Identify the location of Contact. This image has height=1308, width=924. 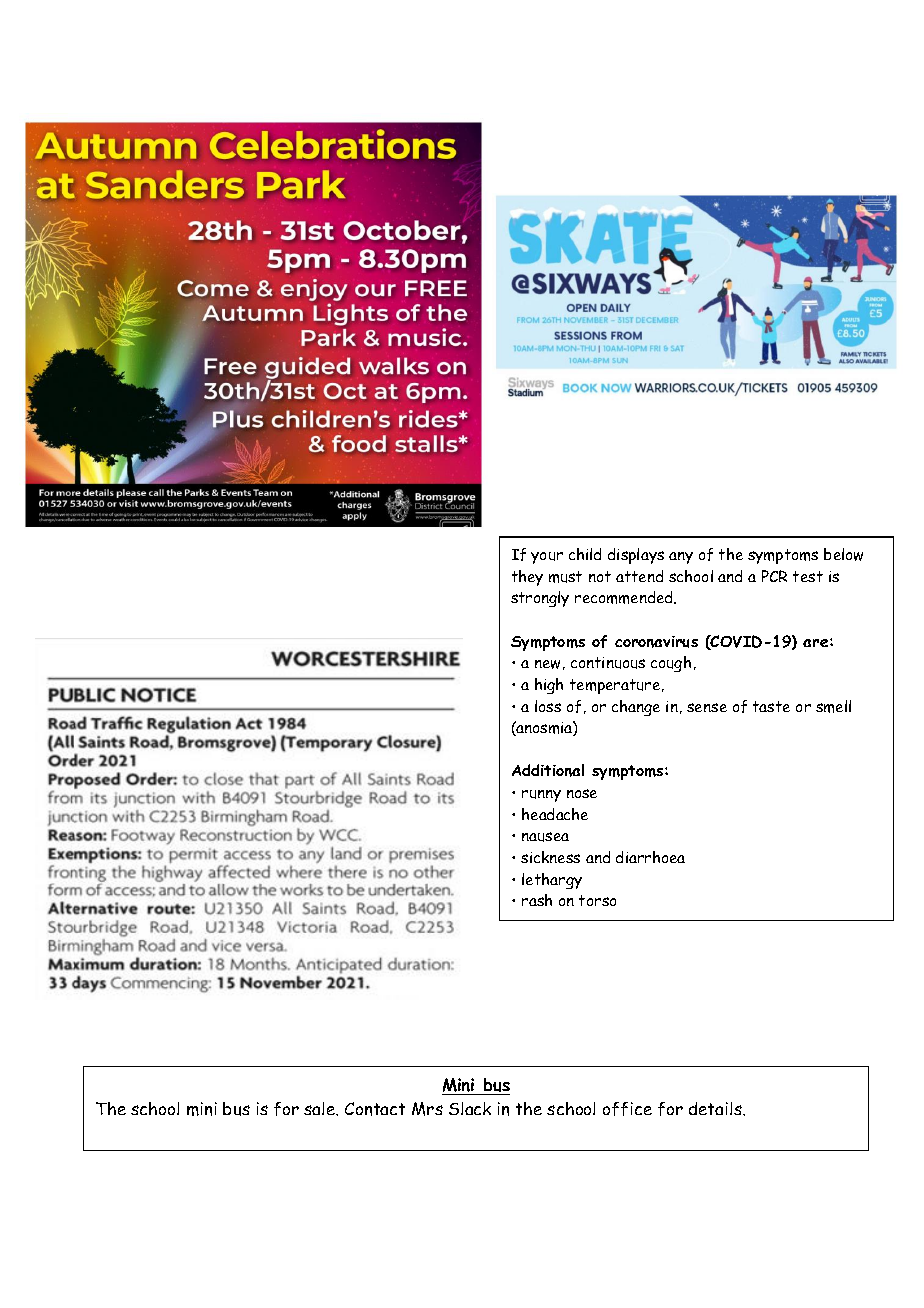
(375, 1109).
